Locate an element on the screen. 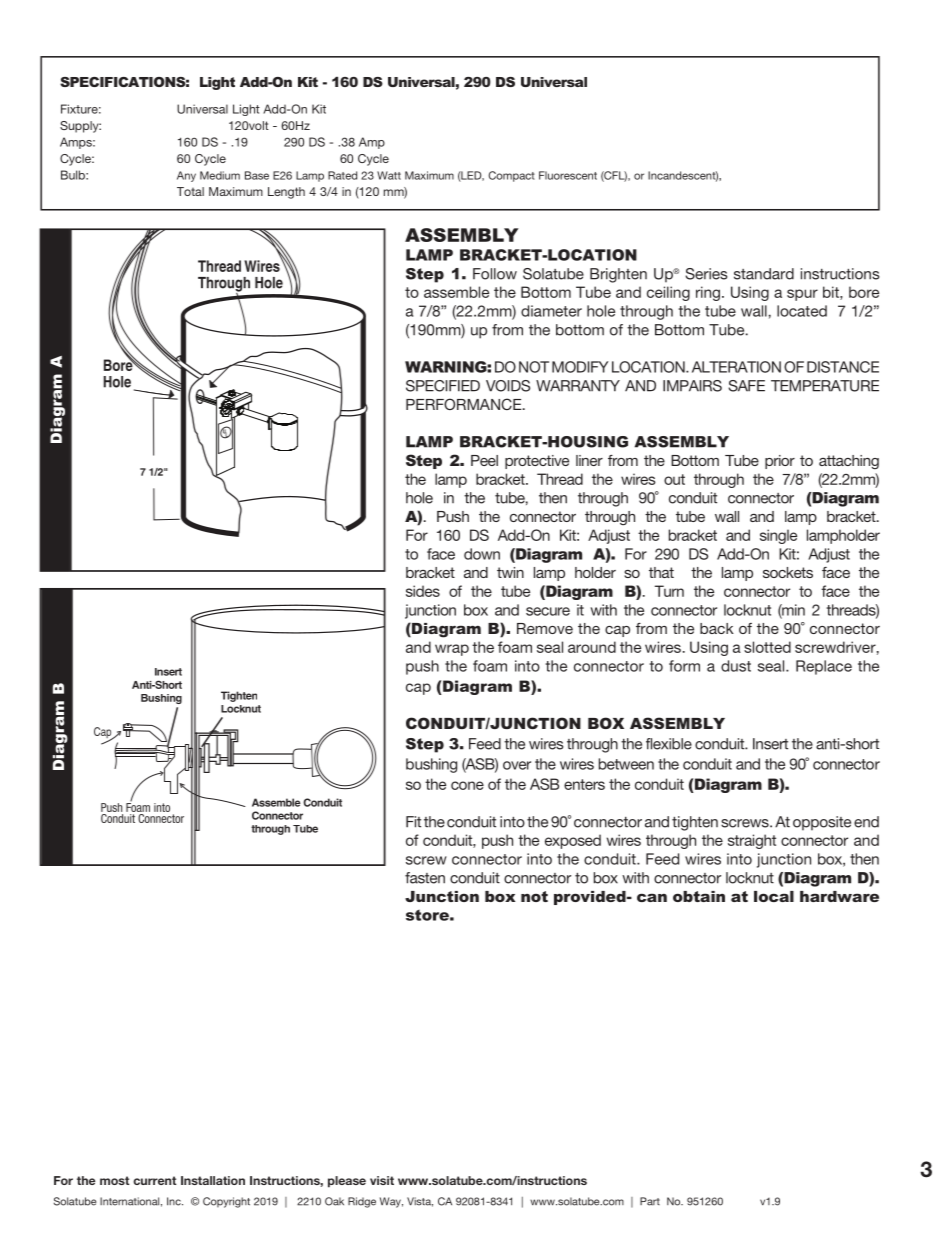 The image size is (952, 1233). Remove is located at coordinates (545, 628).
